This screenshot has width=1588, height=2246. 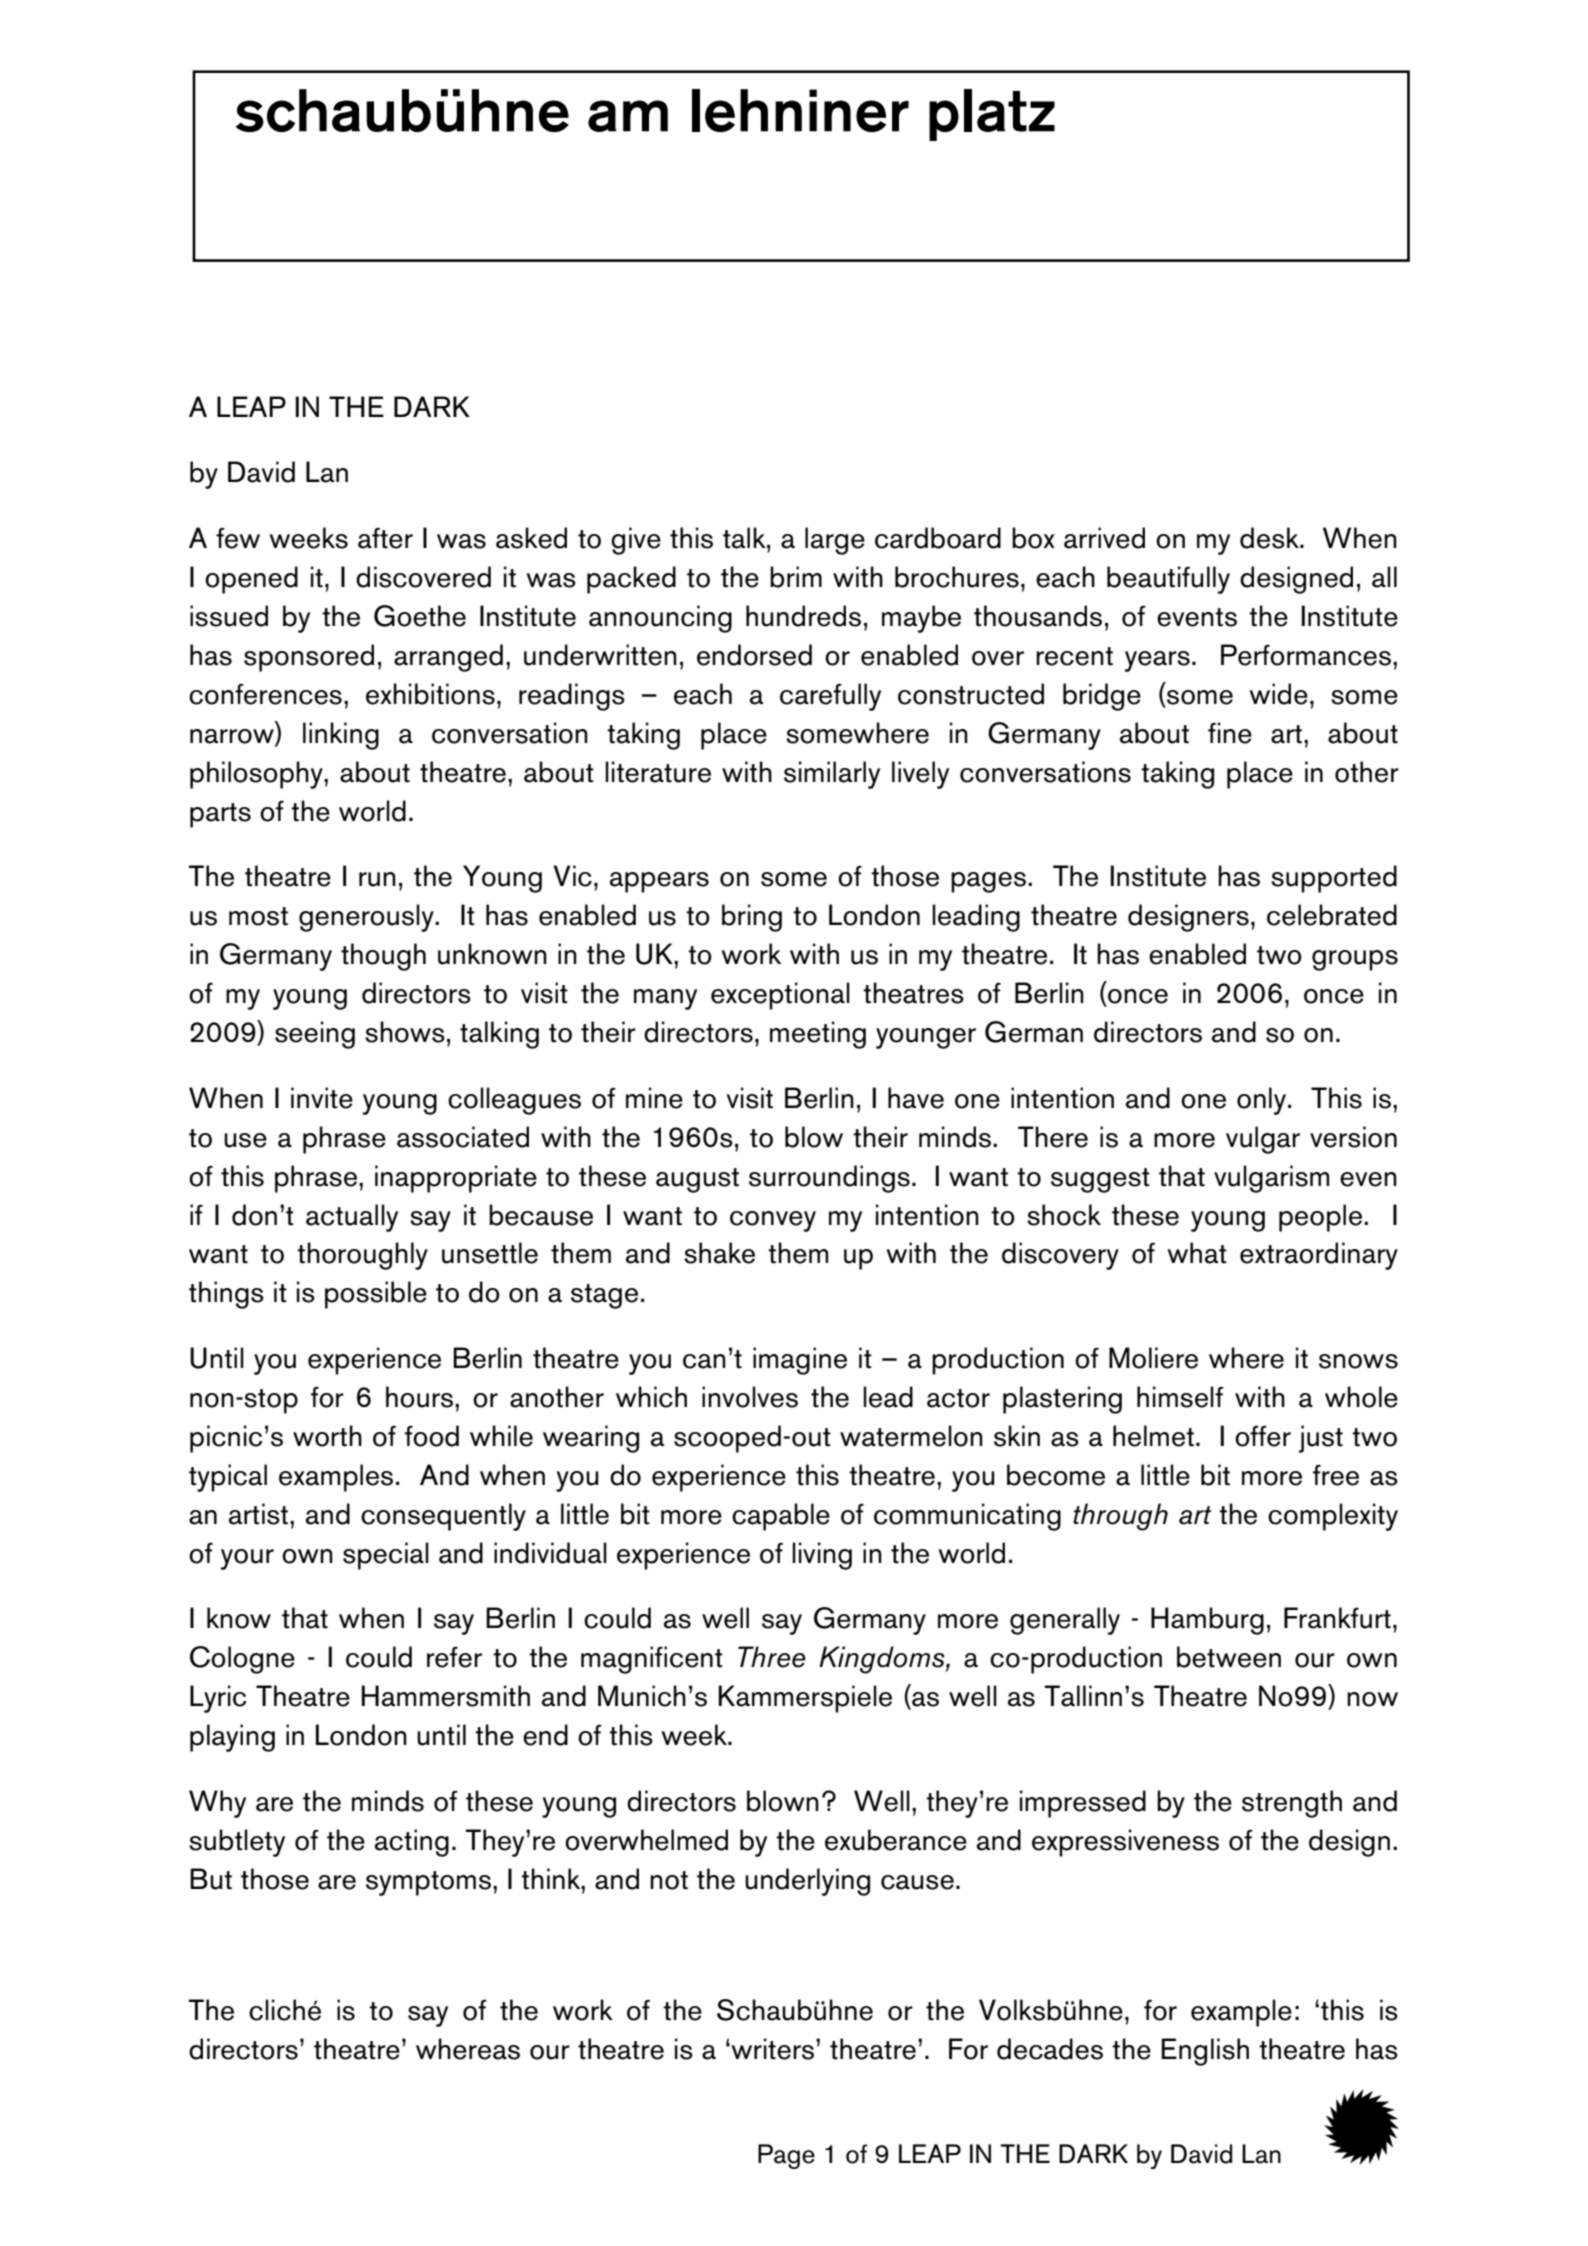 I want to click on linking, so click(x=341, y=736).
